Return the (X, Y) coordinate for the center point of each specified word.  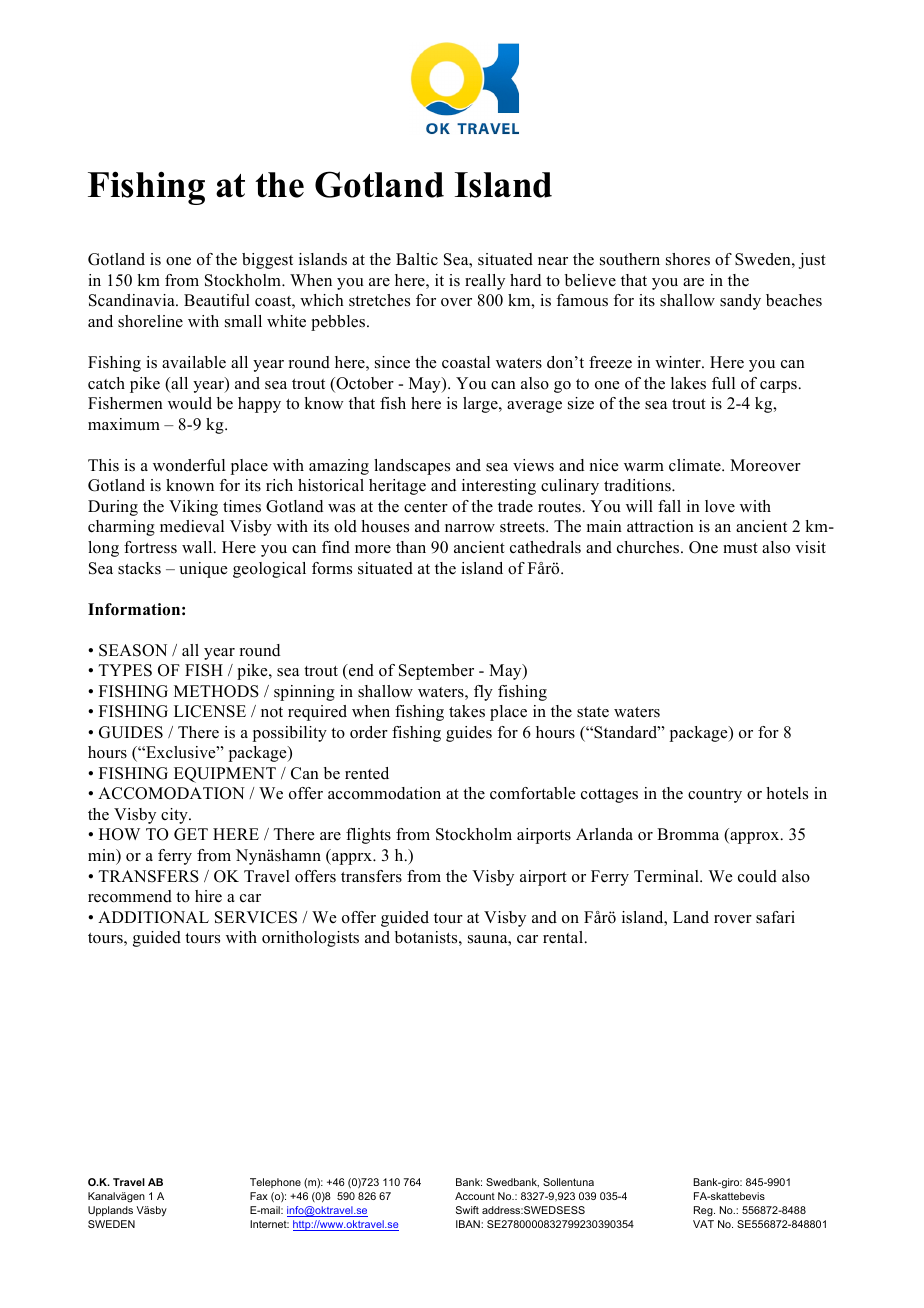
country (715, 796)
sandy (740, 302)
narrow (470, 528)
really (485, 282)
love (720, 506)
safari (775, 917)
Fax (259, 1196)
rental (564, 937)
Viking (193, 508)
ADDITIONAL (153, 917)
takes (467, 711)
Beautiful (217, 300)
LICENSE (210, 711)
